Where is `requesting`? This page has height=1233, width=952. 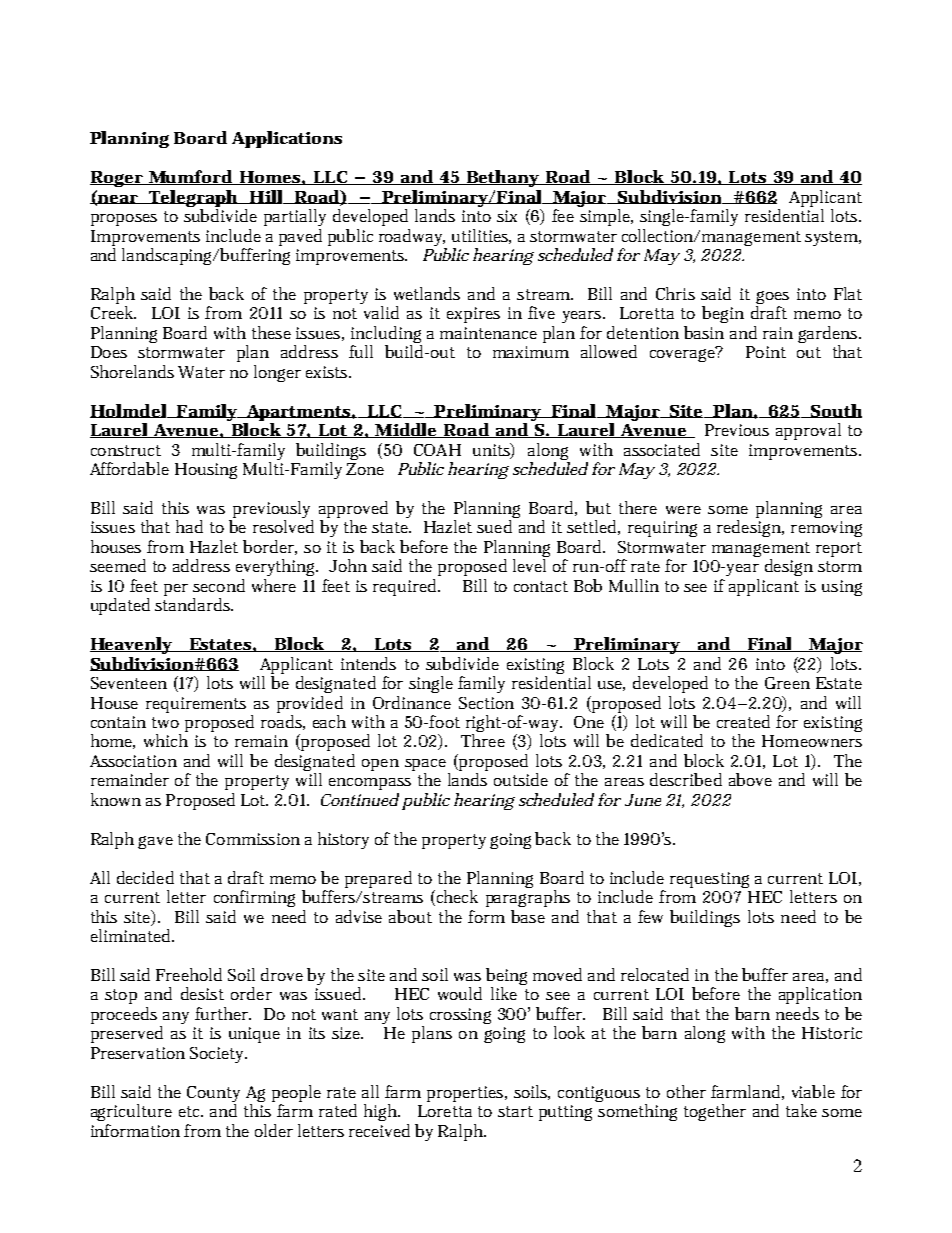 requesting is located at coordinates (709, 880).
